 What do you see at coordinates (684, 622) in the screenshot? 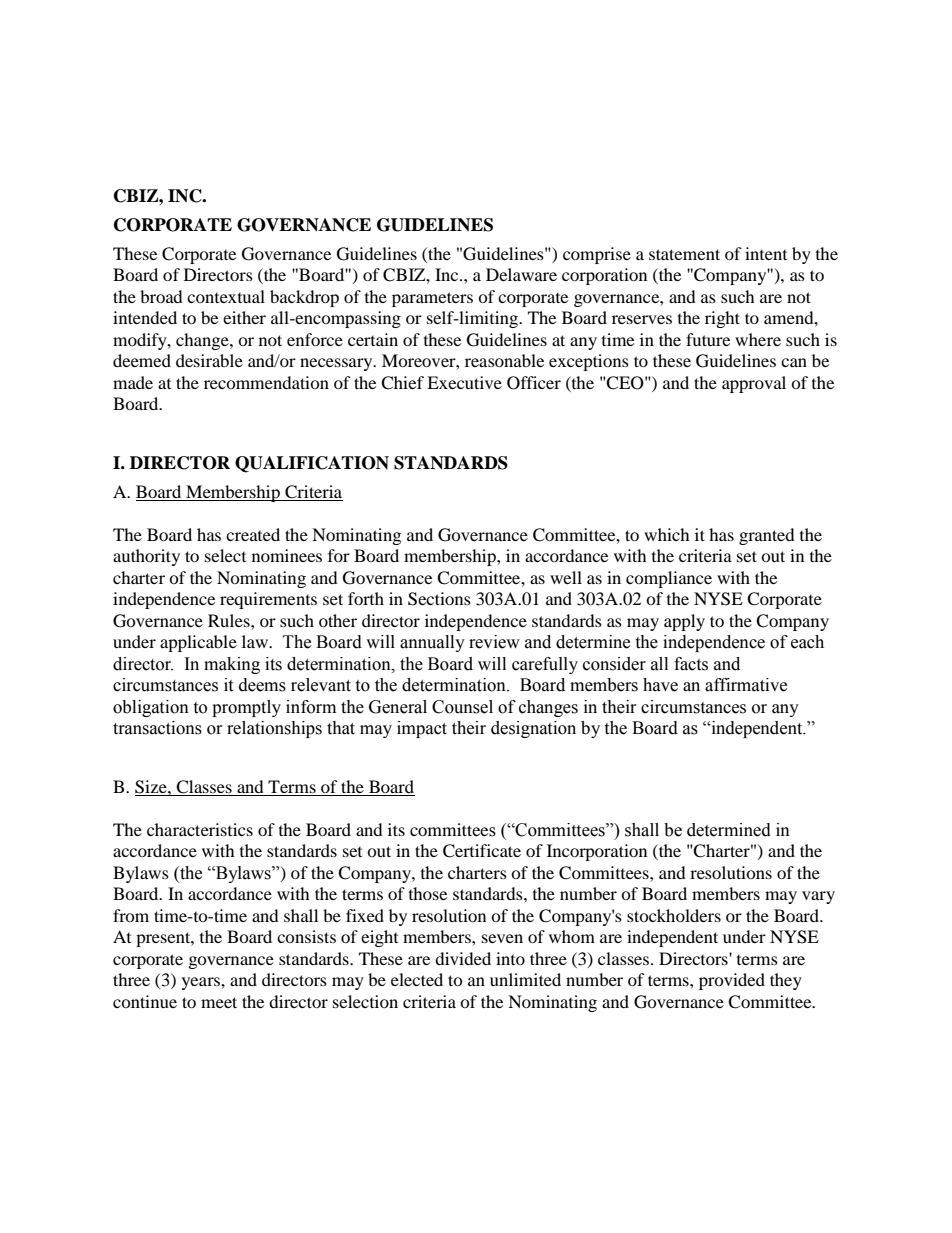
I see `apply` at bounding box center [684, 622].
